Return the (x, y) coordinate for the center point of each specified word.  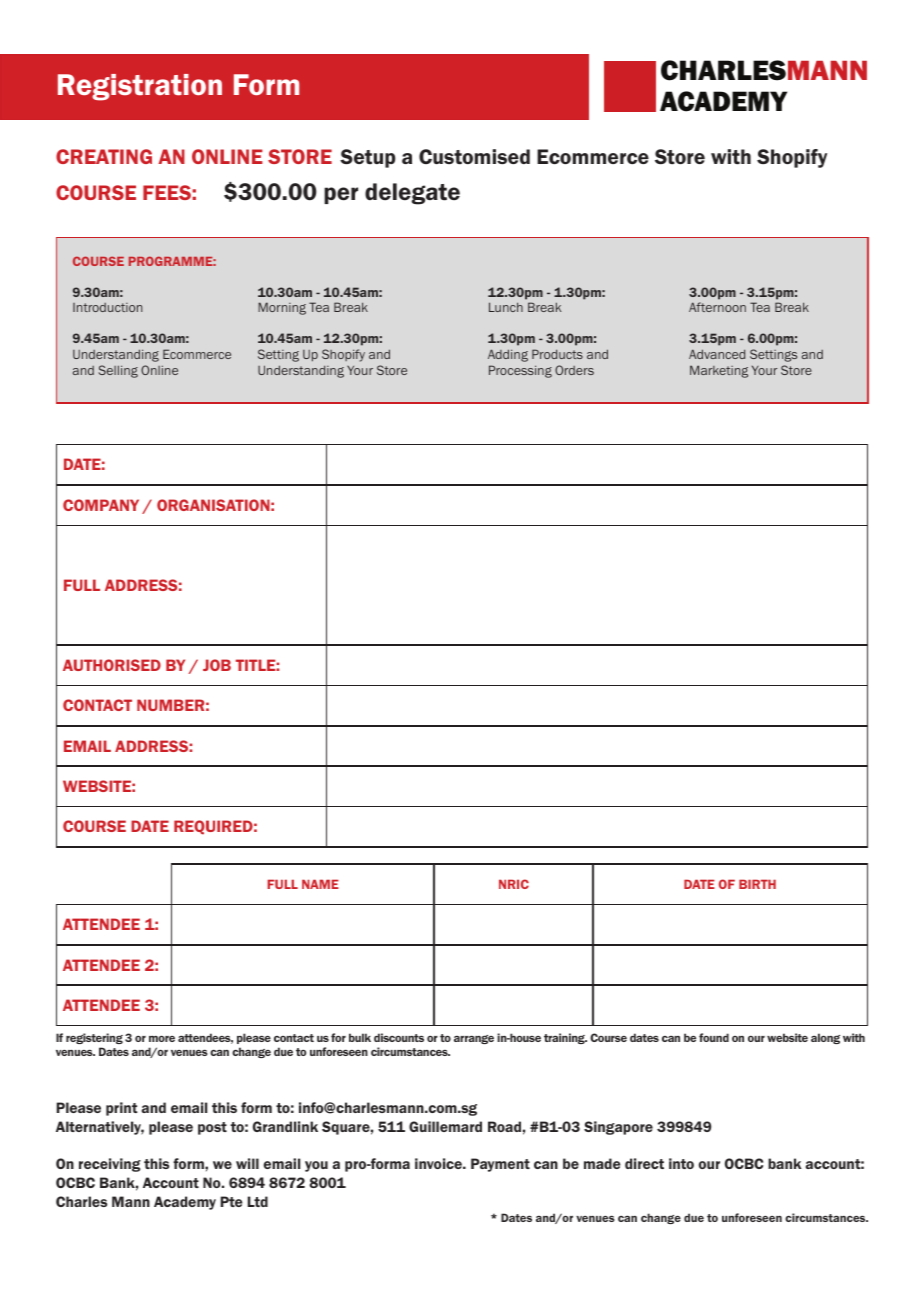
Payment (500, 1165)
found (714, 1037)
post (212, 1128)
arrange (474, 1039)
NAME (320, 884)
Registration (140, 87)
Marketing (719, 371)
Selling (118, 371)
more (162, 1038)
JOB (217, 665)
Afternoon (717, 307)
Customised (474, 156)
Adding (508, 355)
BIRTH (757, 884)
